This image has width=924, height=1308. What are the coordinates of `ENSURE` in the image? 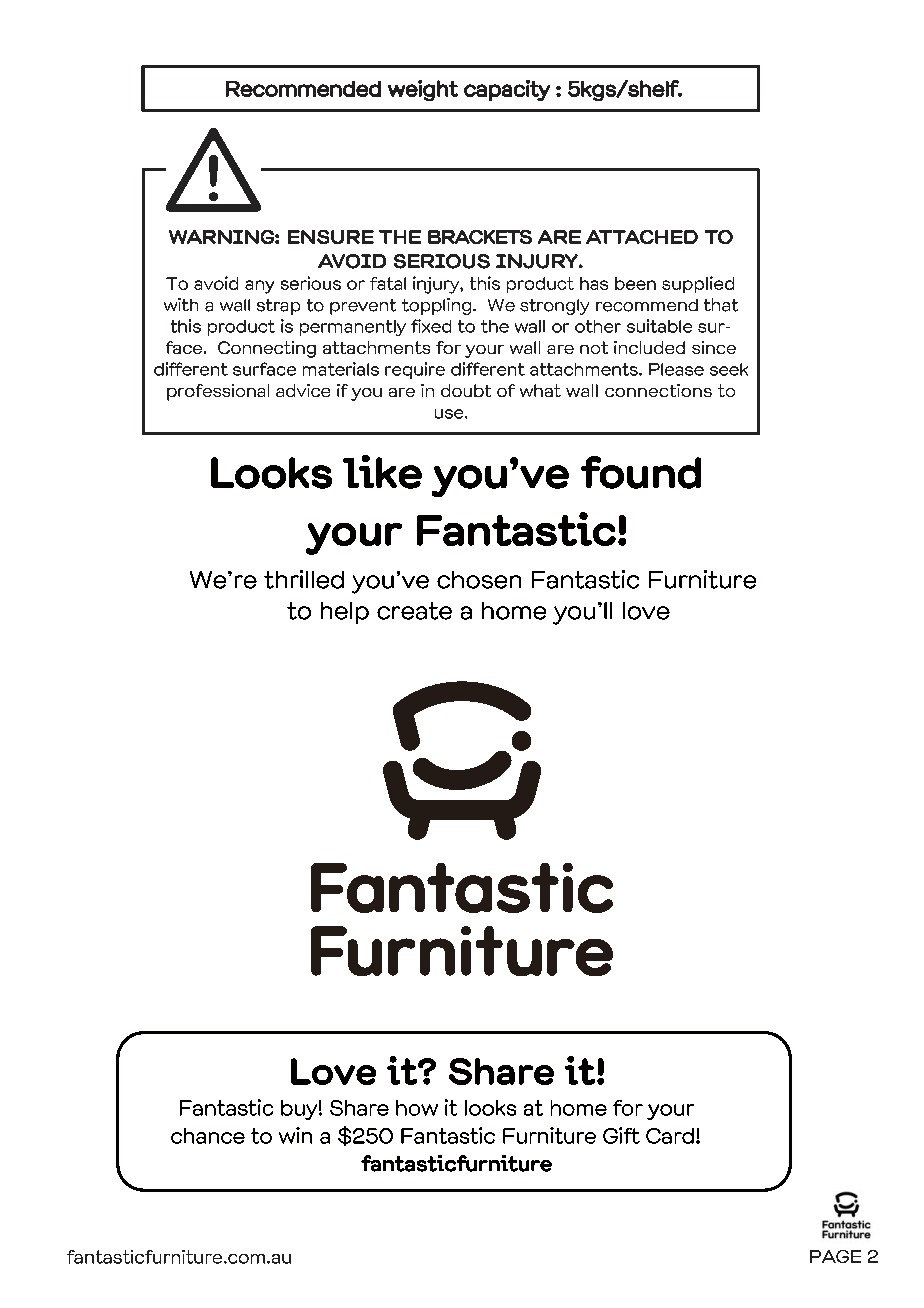 It's located at (331, 237).
